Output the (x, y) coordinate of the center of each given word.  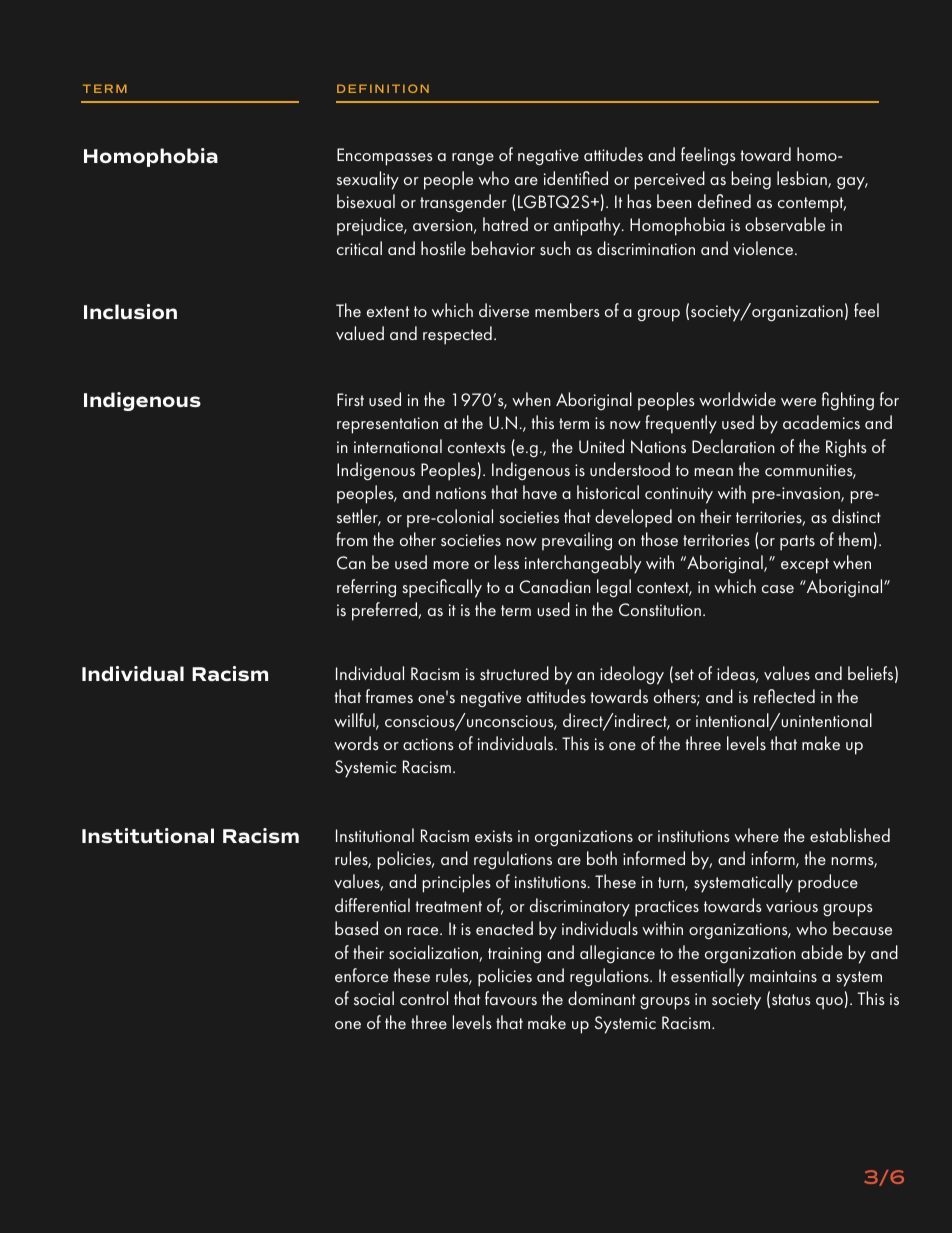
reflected (784, 696)
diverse (504, 310)
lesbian (803, 179)
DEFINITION (383, 88)
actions (428, 744)
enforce (361, 975)
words (356, 743)
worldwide (737, 399)
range (473, 159)
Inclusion (130, 311)
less (506, 562)
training (514, 955)
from (352, 539)
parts (797, 543)
